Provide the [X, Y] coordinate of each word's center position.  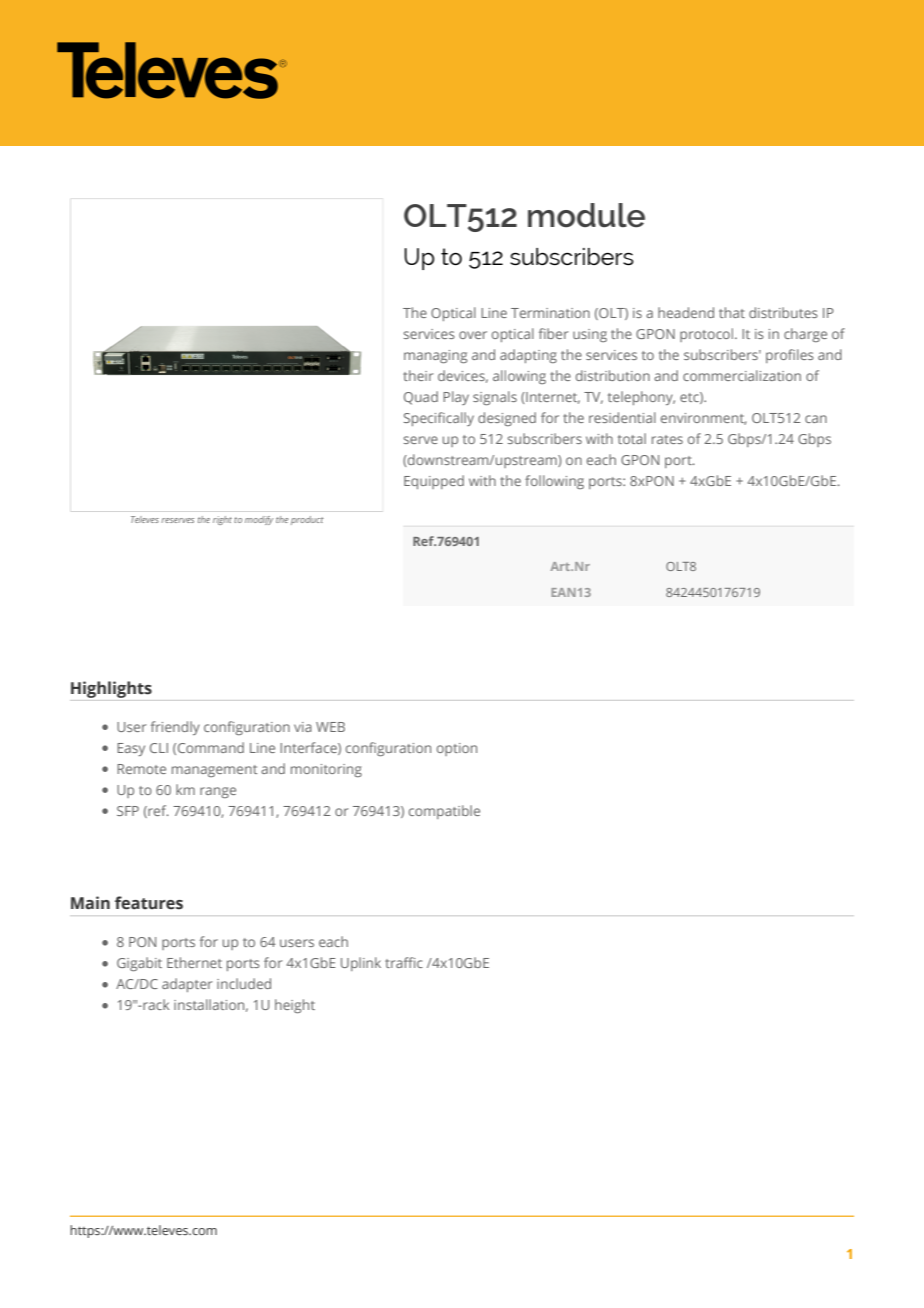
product [307, 520]
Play [456, 398]
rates [667, 439]
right [222, 520]
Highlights [111, 689]
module [586, 215]
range [218, 792]
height [295, 1006]
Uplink [361, 964]
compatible [444, 812]
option [457, 749]
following [554, 482]
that [732, 312]
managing [435, 356]
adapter [187, 985]
